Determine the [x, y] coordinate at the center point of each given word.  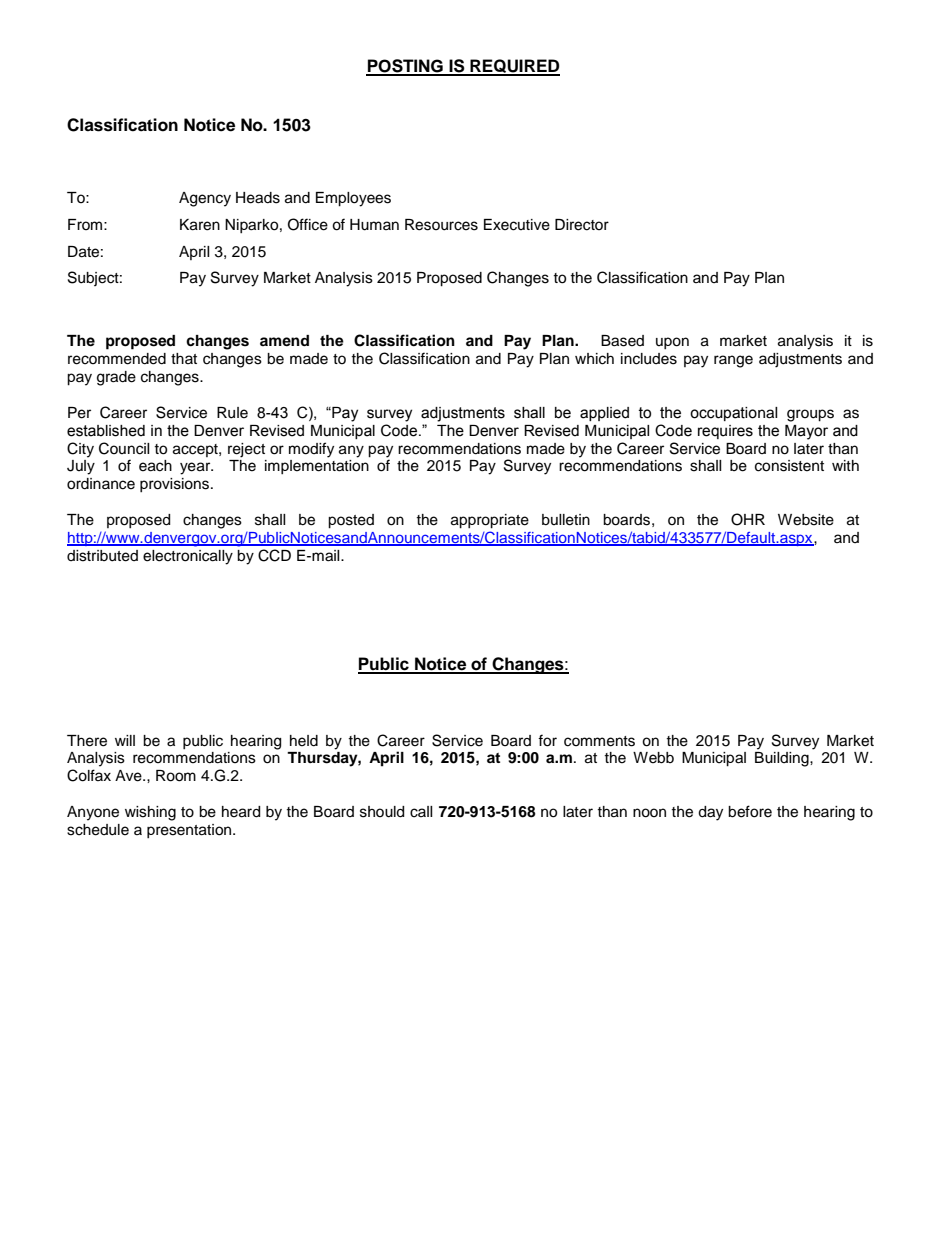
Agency [205, 199]
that [184, 358]
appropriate [490, 521]
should [382, 812]
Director [582, 225]
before [750, 811]
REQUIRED [514, 67]
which [594, 359]
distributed [102, 556]
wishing [150, 813]
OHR [748, 519]
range [733, 361]
